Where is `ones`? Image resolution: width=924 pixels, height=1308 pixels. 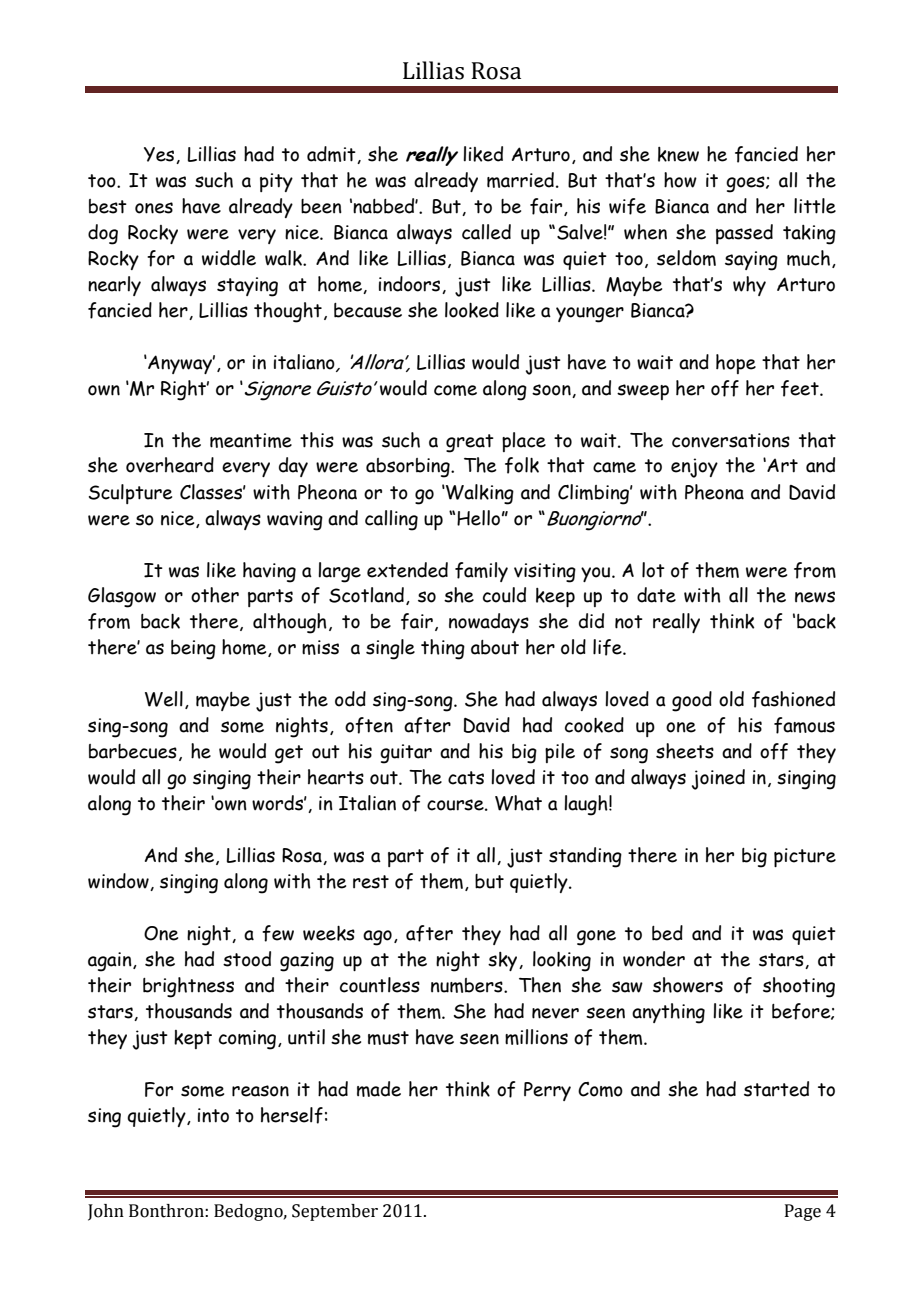
ones is located at coordinates (154, 208).
